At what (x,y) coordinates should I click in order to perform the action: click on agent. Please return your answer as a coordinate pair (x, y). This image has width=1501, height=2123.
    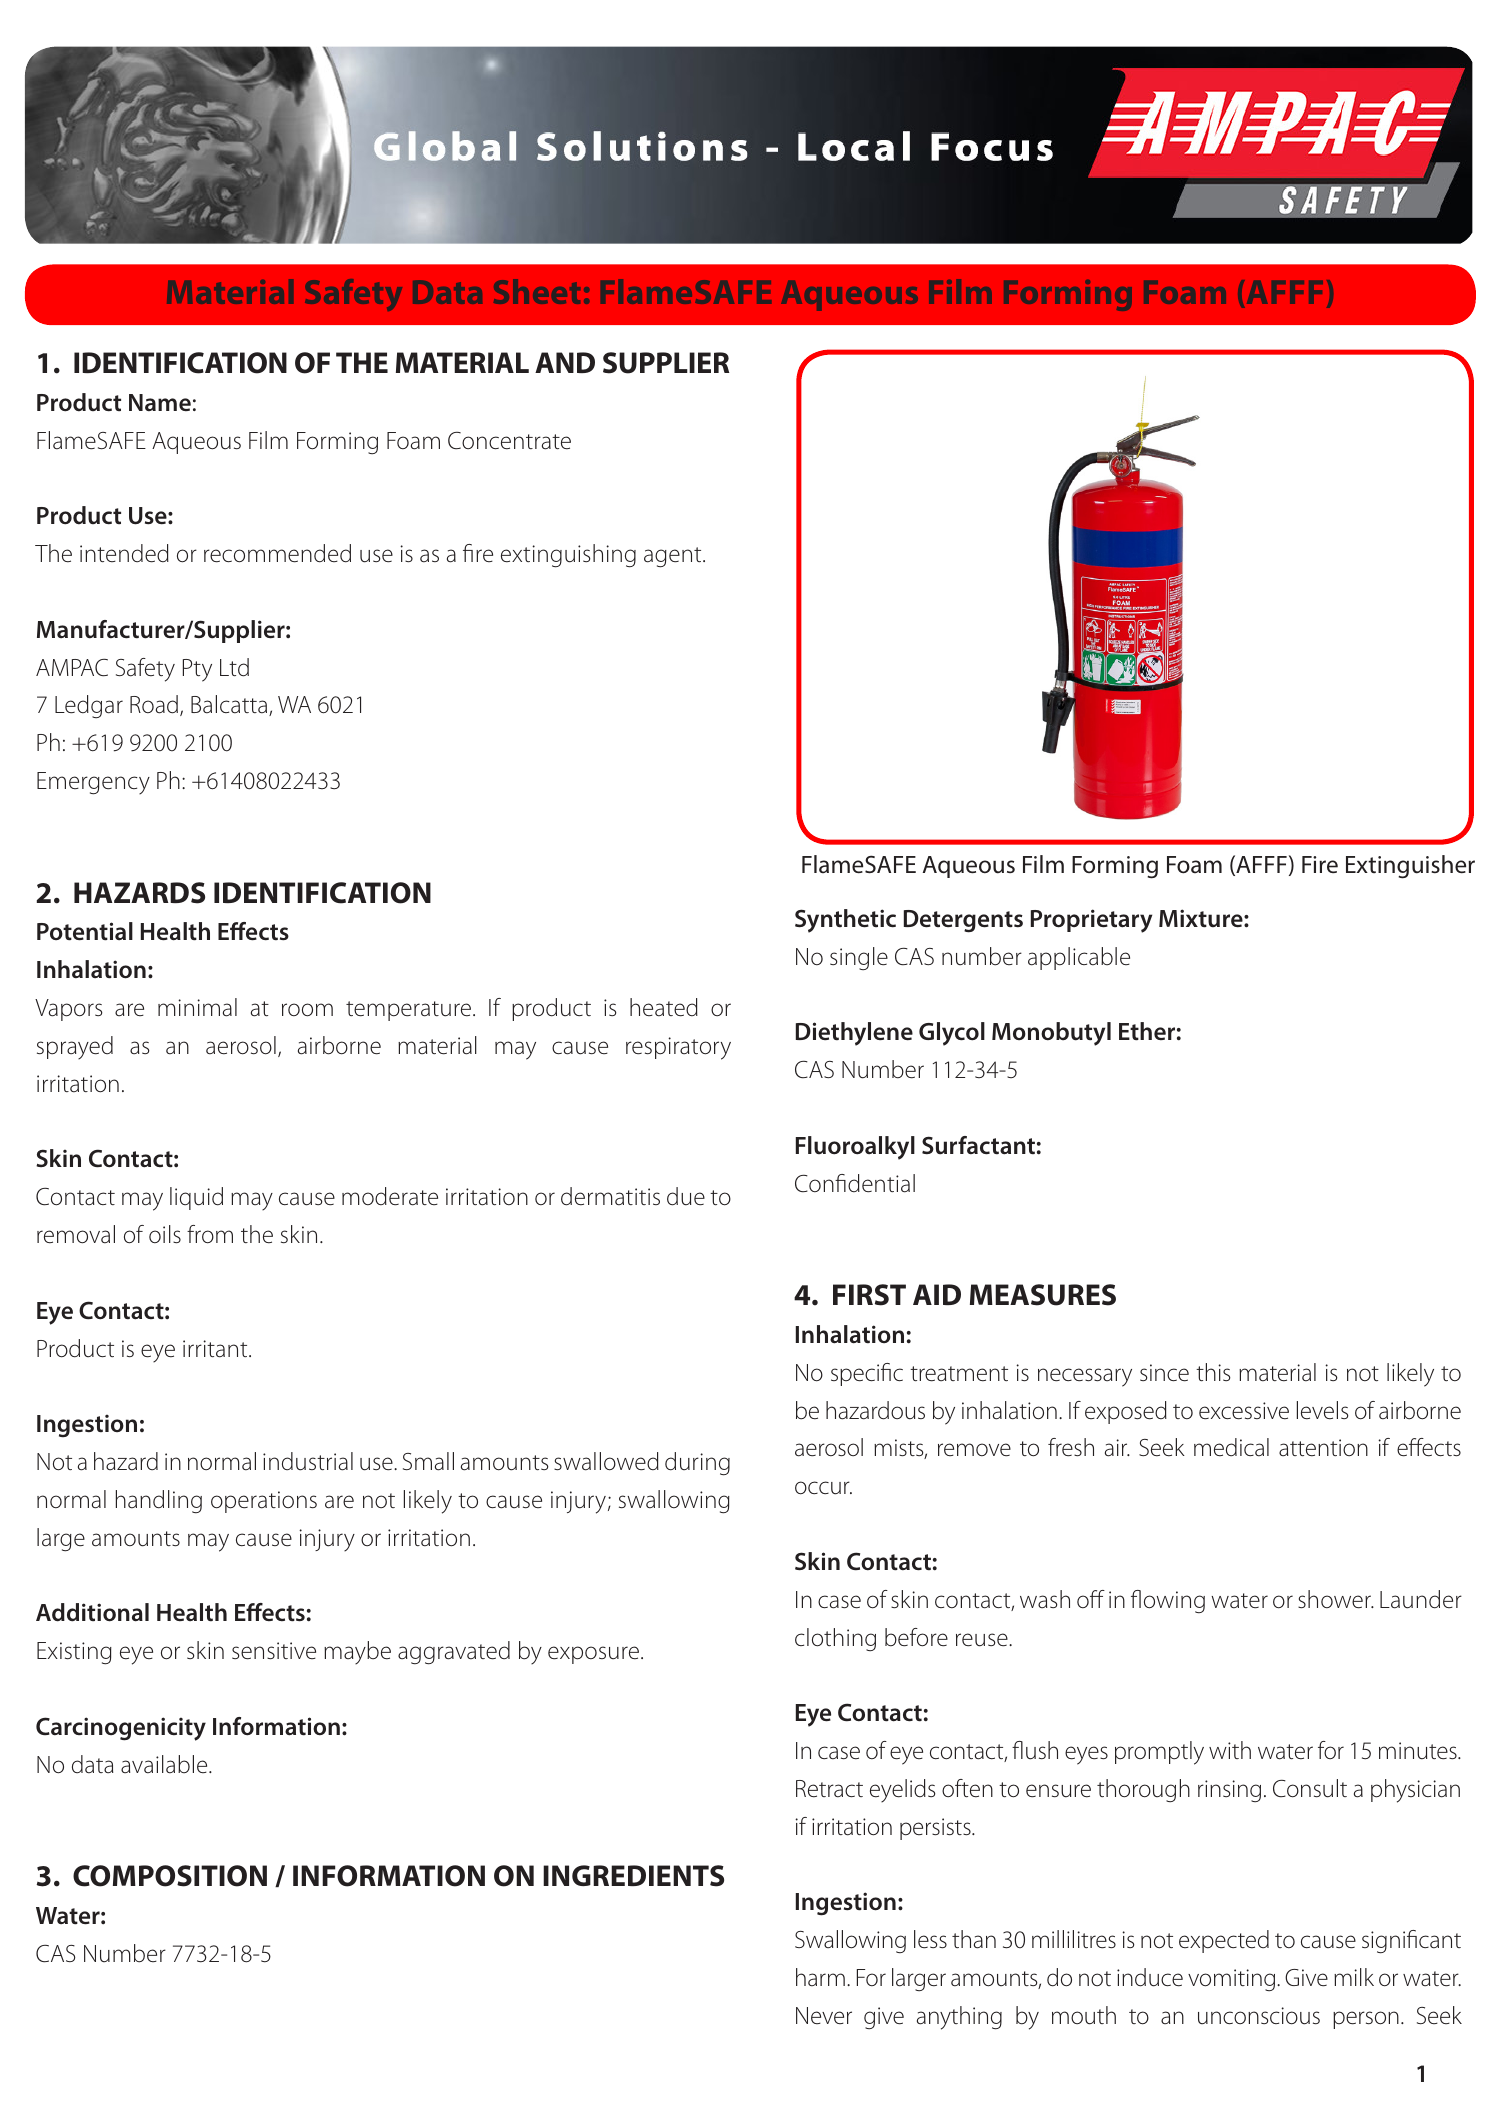
    Looking at the image, I should click on (674, 557).
